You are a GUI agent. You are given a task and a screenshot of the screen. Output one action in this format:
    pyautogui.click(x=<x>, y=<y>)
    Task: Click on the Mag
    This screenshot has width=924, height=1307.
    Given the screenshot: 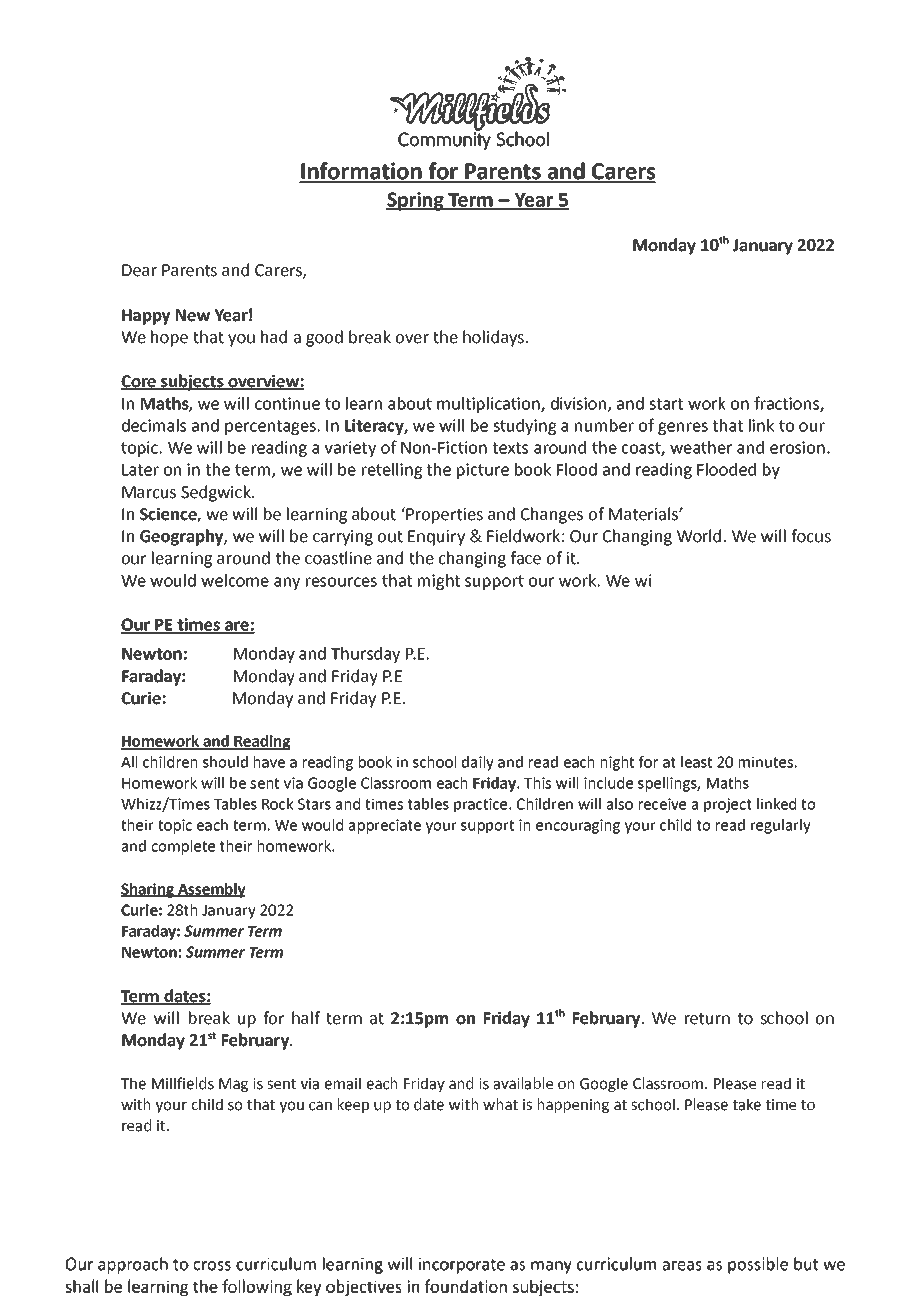 What is the action you would take?
    pyautogui.click(x=233, y=1085)
